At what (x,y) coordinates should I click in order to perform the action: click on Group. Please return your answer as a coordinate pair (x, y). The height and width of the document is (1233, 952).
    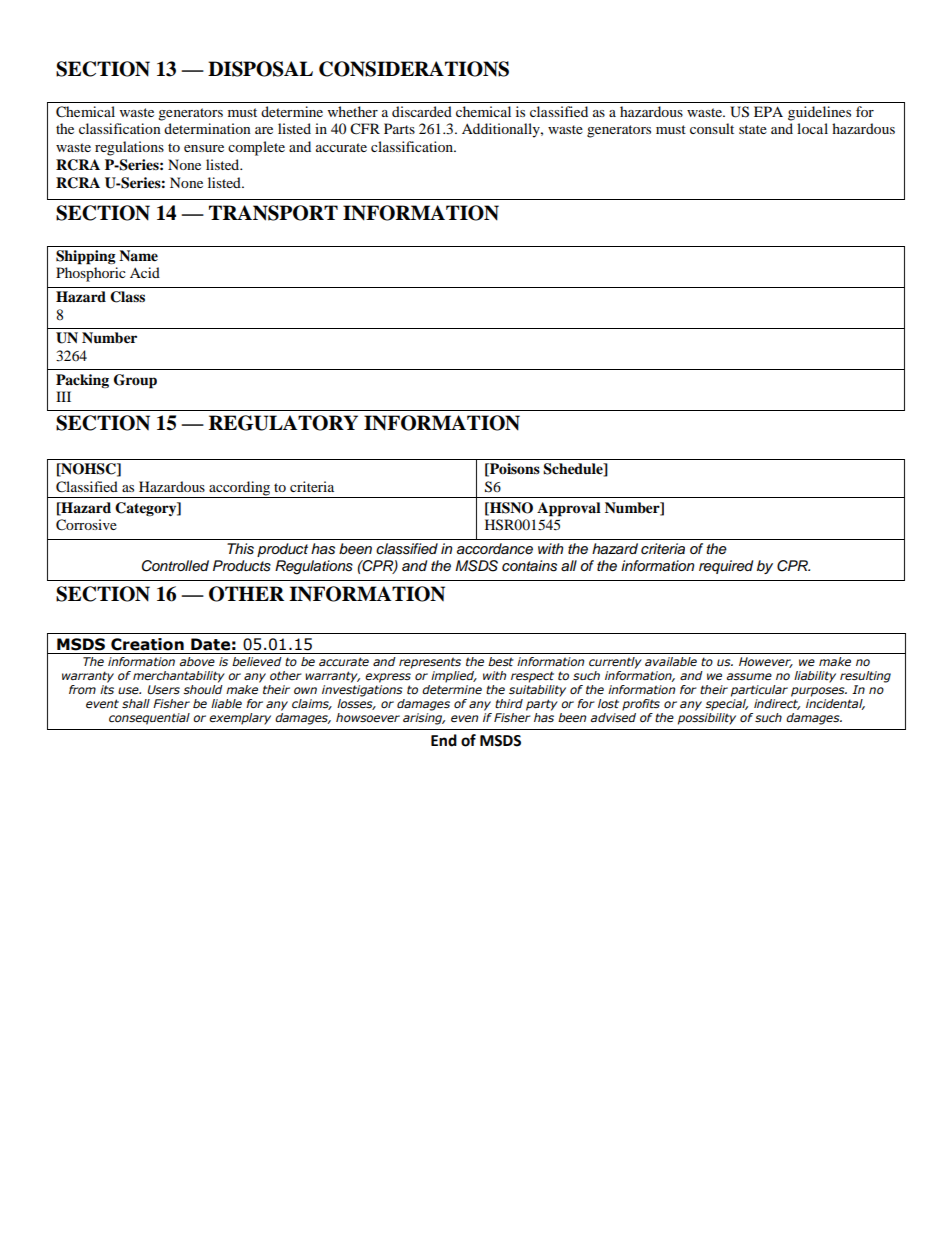
    Looking at the image, I should click on (135, 381).
